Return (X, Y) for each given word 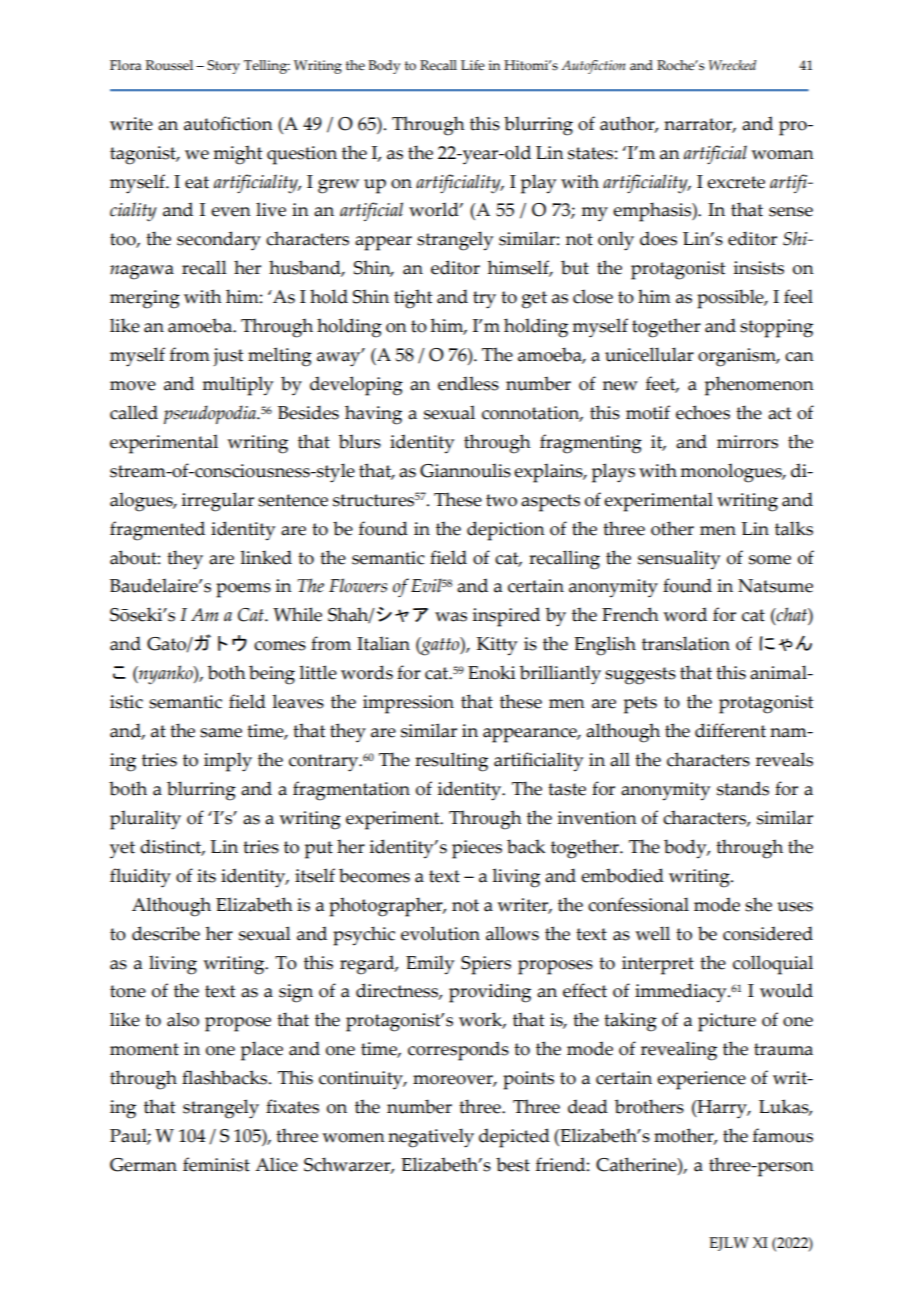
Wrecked (732, 65)
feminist (216, 1164)
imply (228, 762)
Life (473, 65)
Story (223, 67)
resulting (451, 762)
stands (743, 788)
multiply (237, 386)
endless (468, 383)
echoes (703, 412)
